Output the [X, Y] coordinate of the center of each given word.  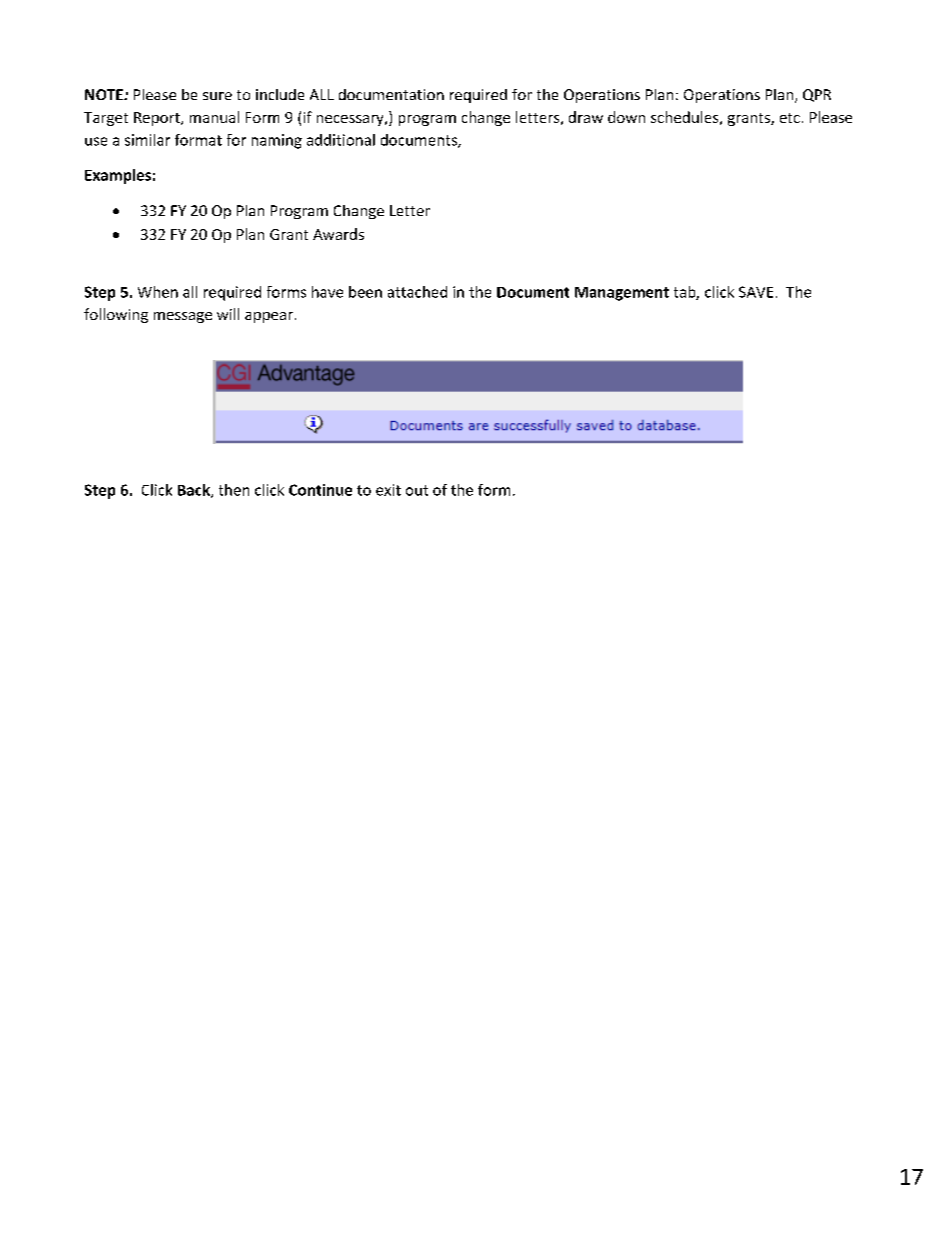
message [183, 317]
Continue [320, 490]
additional [341, 140]
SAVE [756, 292]
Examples [118, 176]
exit [388, 490]
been [365, 292]
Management [622, 294]
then [234, 490]
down [626, 117]
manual [214, 117]
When [158, 292]
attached [417, 292]
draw [586, 117]
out [417, 490]
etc [790, 118]
